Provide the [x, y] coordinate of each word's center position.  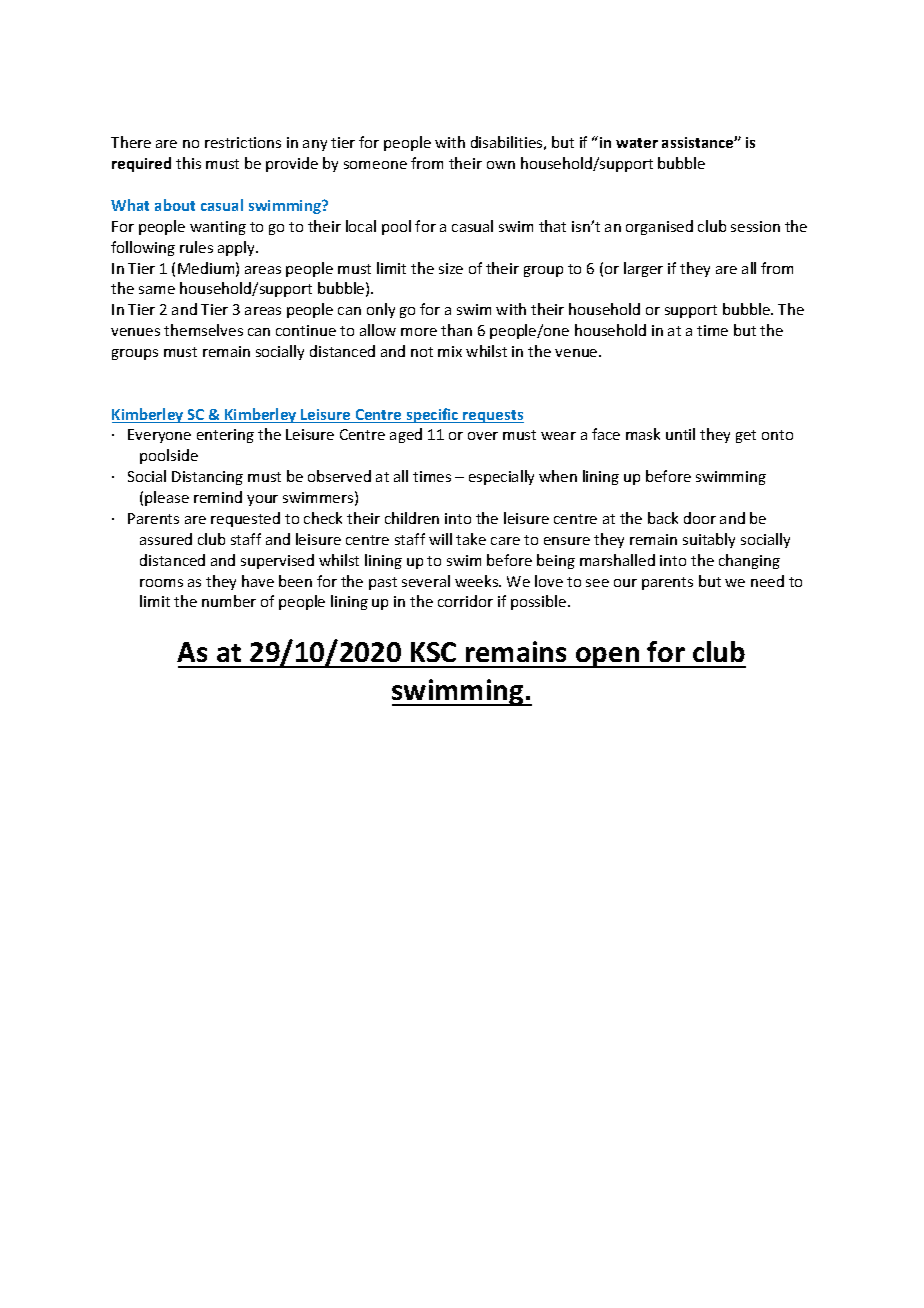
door [700, 518]
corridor [465, 601]
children [412, 518]
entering [225, 436]
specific [432, 415]
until [680, 434]
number [229, 601]
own [501, 165]
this [188, 163]
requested [245, 519]
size [451, 268]
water [637, 143]
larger [643, 269]
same [157, 290]
